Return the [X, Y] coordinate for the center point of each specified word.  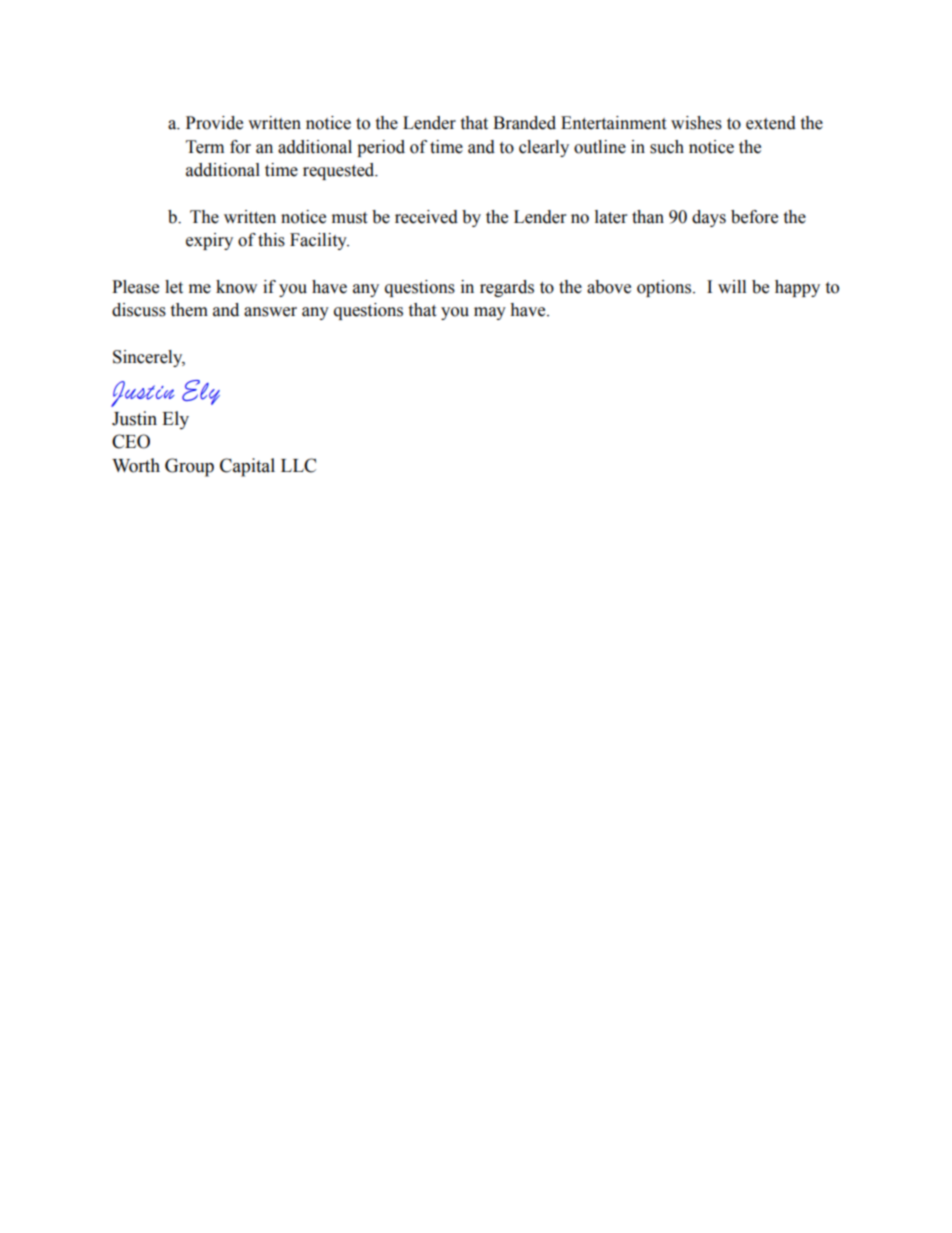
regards [507, 288]
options [664, 288]
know [236, 287]
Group [189, 467]
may [490, 313]
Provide [214, 123]
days [709, 218]
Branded [524, 123]
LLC [298, 465]
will [732, 286]
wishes [696, 123]
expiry [209, 241]
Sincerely [149, 358]
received [426, 217]
